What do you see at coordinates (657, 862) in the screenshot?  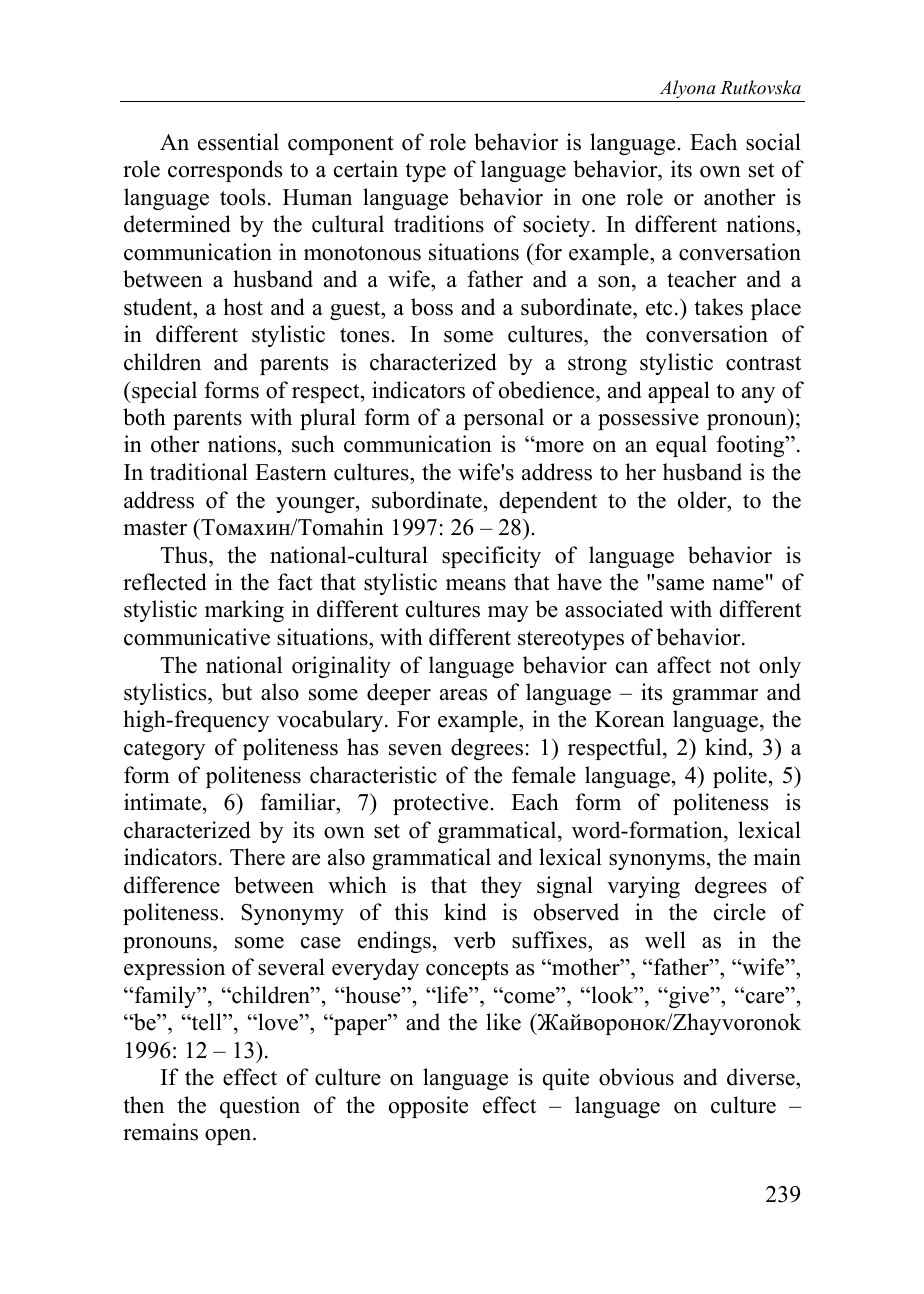 I see `synonyms` at bounding box center [657, 862].
